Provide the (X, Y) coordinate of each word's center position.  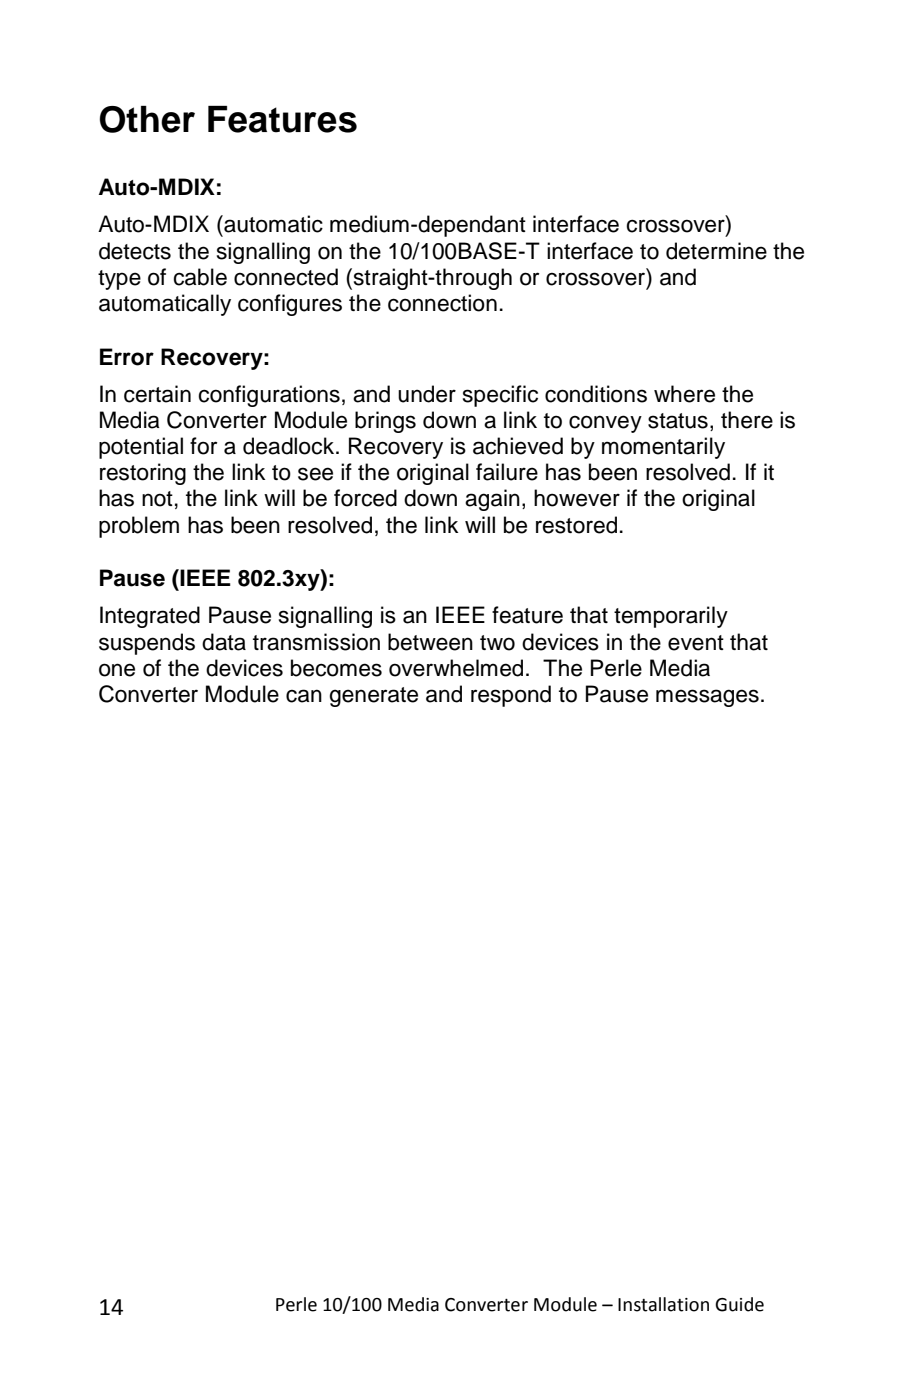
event (696, 643)
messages (707, 698)
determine (716, 251)
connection (442, 303)
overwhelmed (456, 668)
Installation (663, 1304)
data (224, 642)
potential (141, 448)
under (427, 394)
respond (511, 696)
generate (373, 697)
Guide (739, 1304)
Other (147, 119)
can (304, 696)
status (678, 421)
